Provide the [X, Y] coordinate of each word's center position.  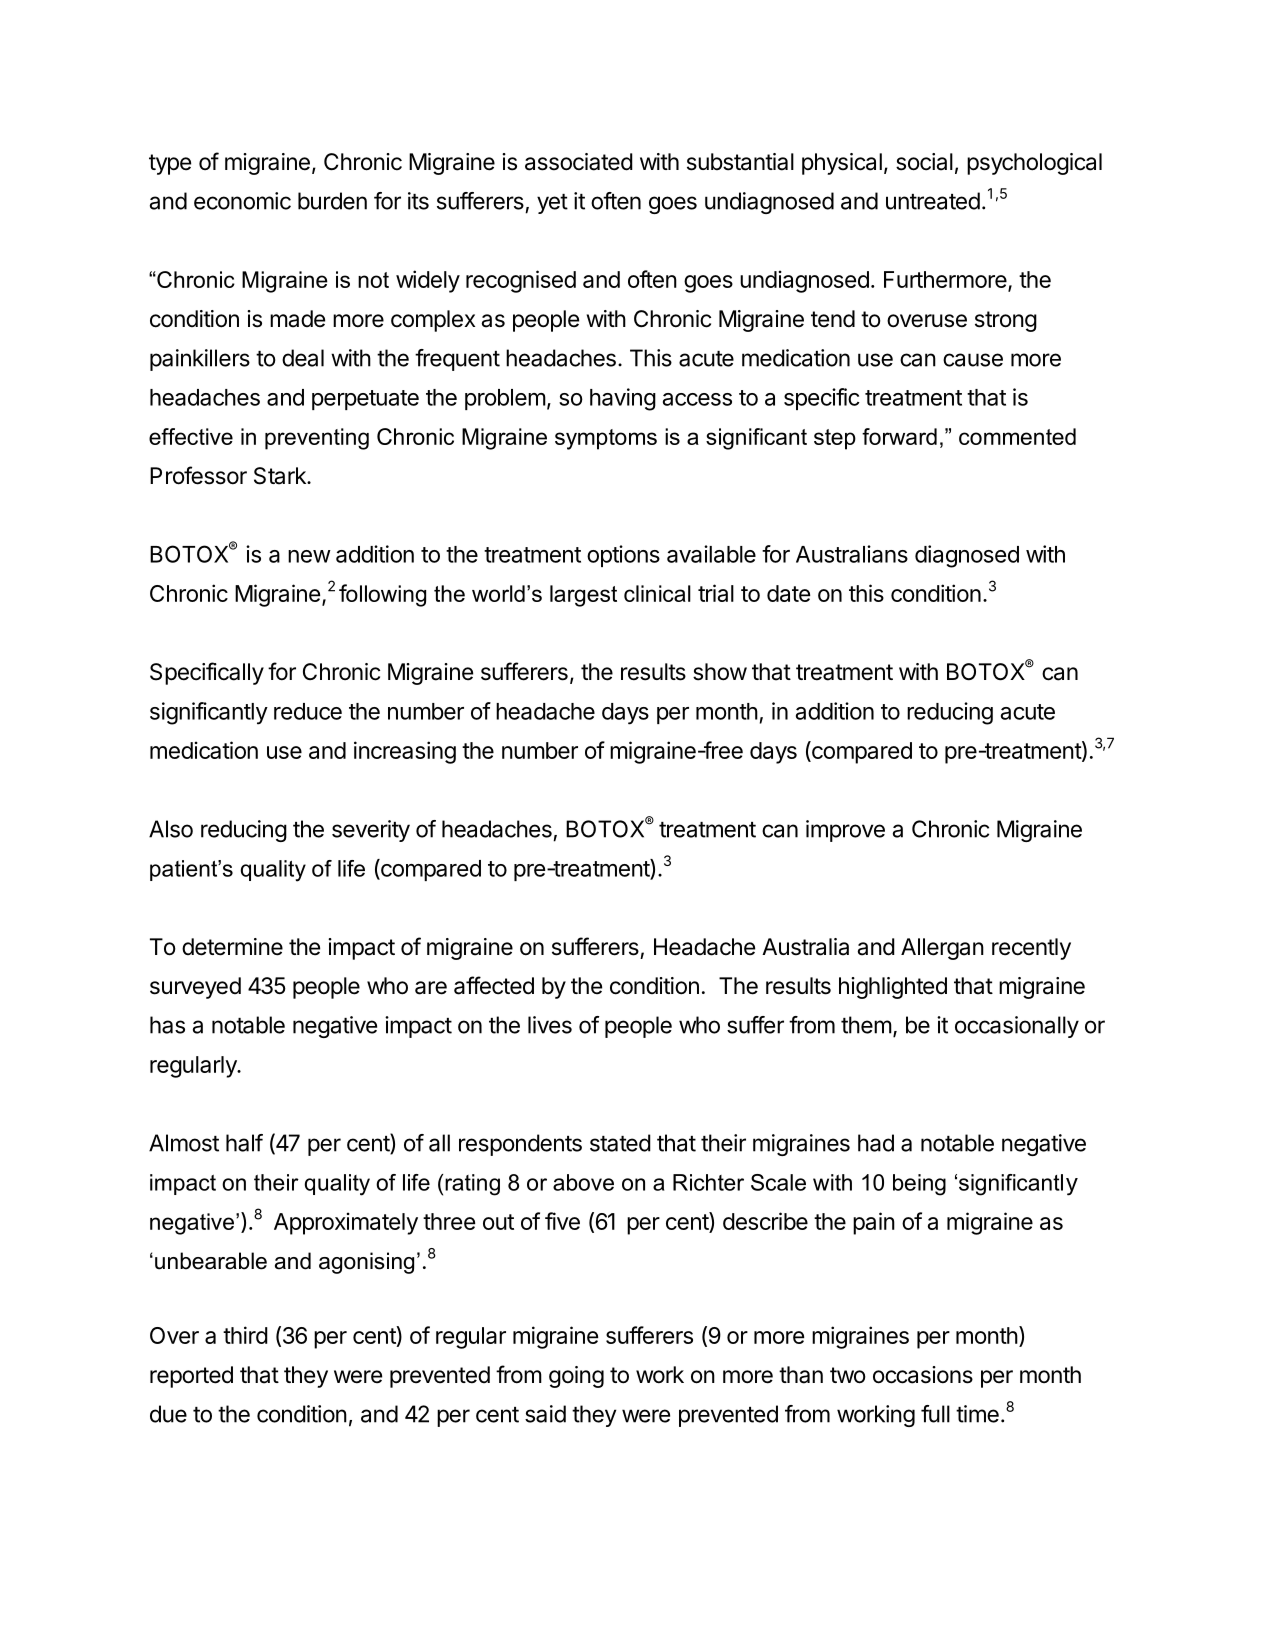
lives [550, 1025]
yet [552, 204]
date [788, 593]
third [245, 1335]
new [309, 556]
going [576, 1377]
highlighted [893, 988]
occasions [923, 1375]
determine [232, 947]
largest [583, 596]
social [924, 162]
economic [242, 201]
